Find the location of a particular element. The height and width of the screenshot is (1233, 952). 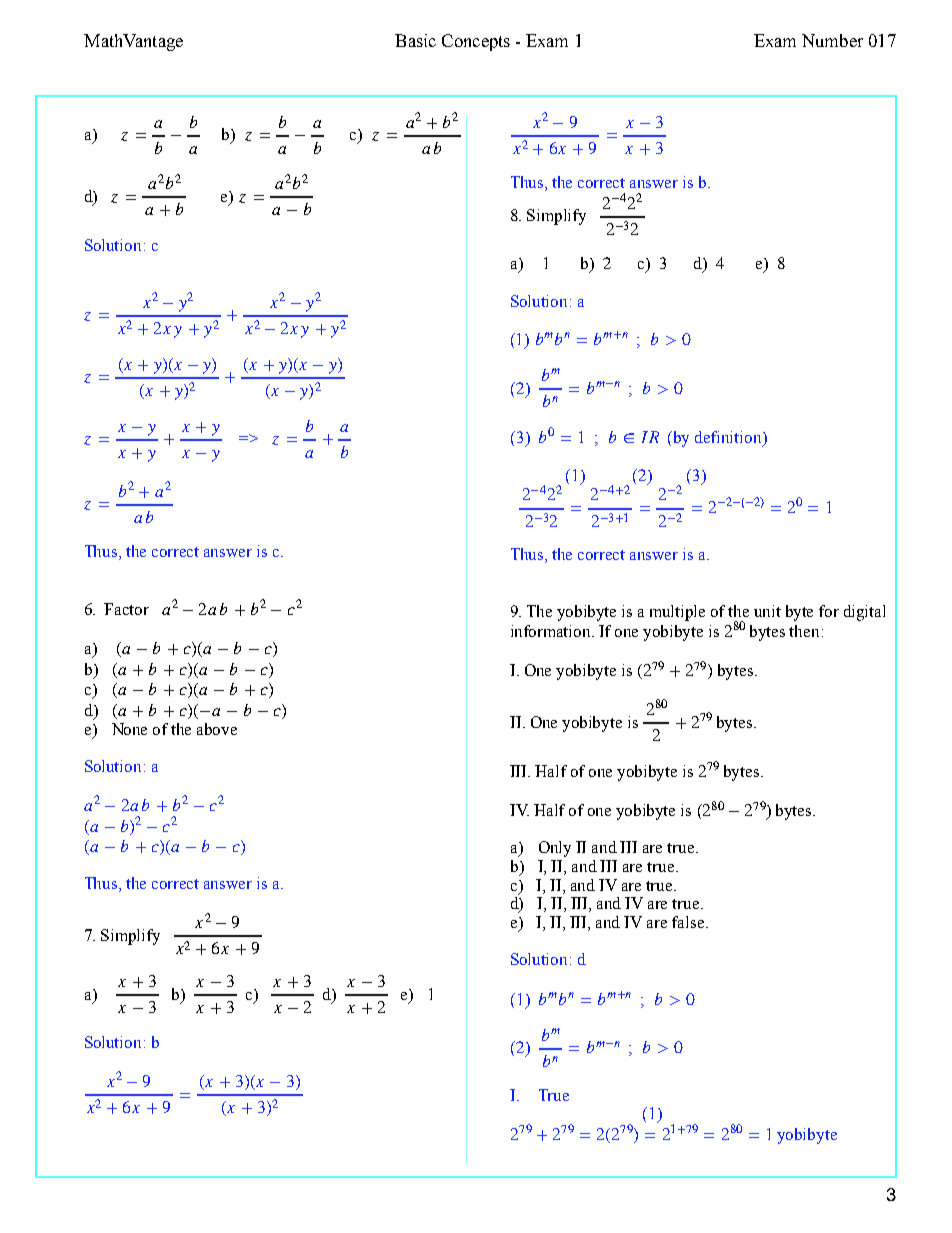

above is located at coordinates (217, 729).
